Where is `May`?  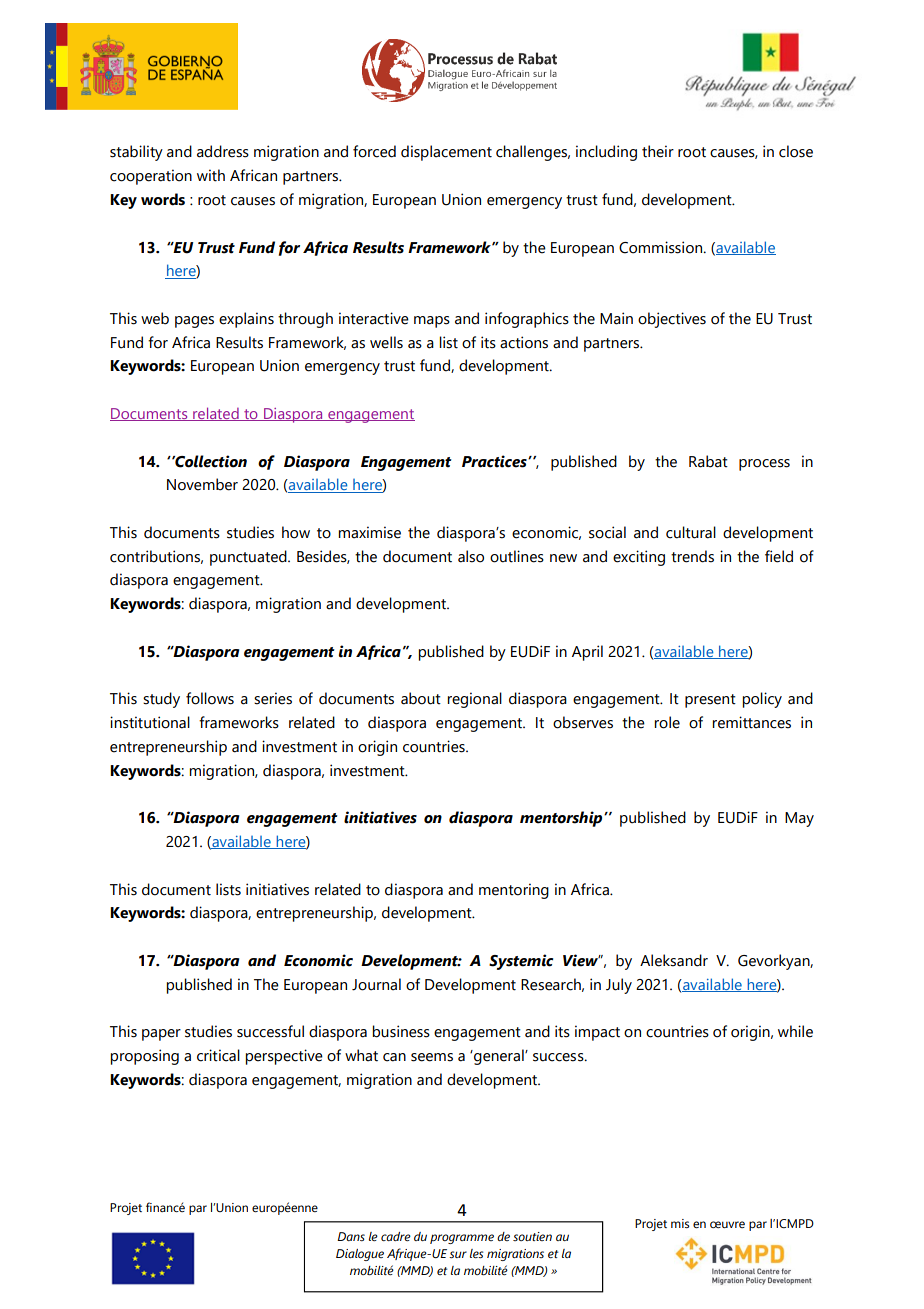
May is located at coordinates (799, 819).
